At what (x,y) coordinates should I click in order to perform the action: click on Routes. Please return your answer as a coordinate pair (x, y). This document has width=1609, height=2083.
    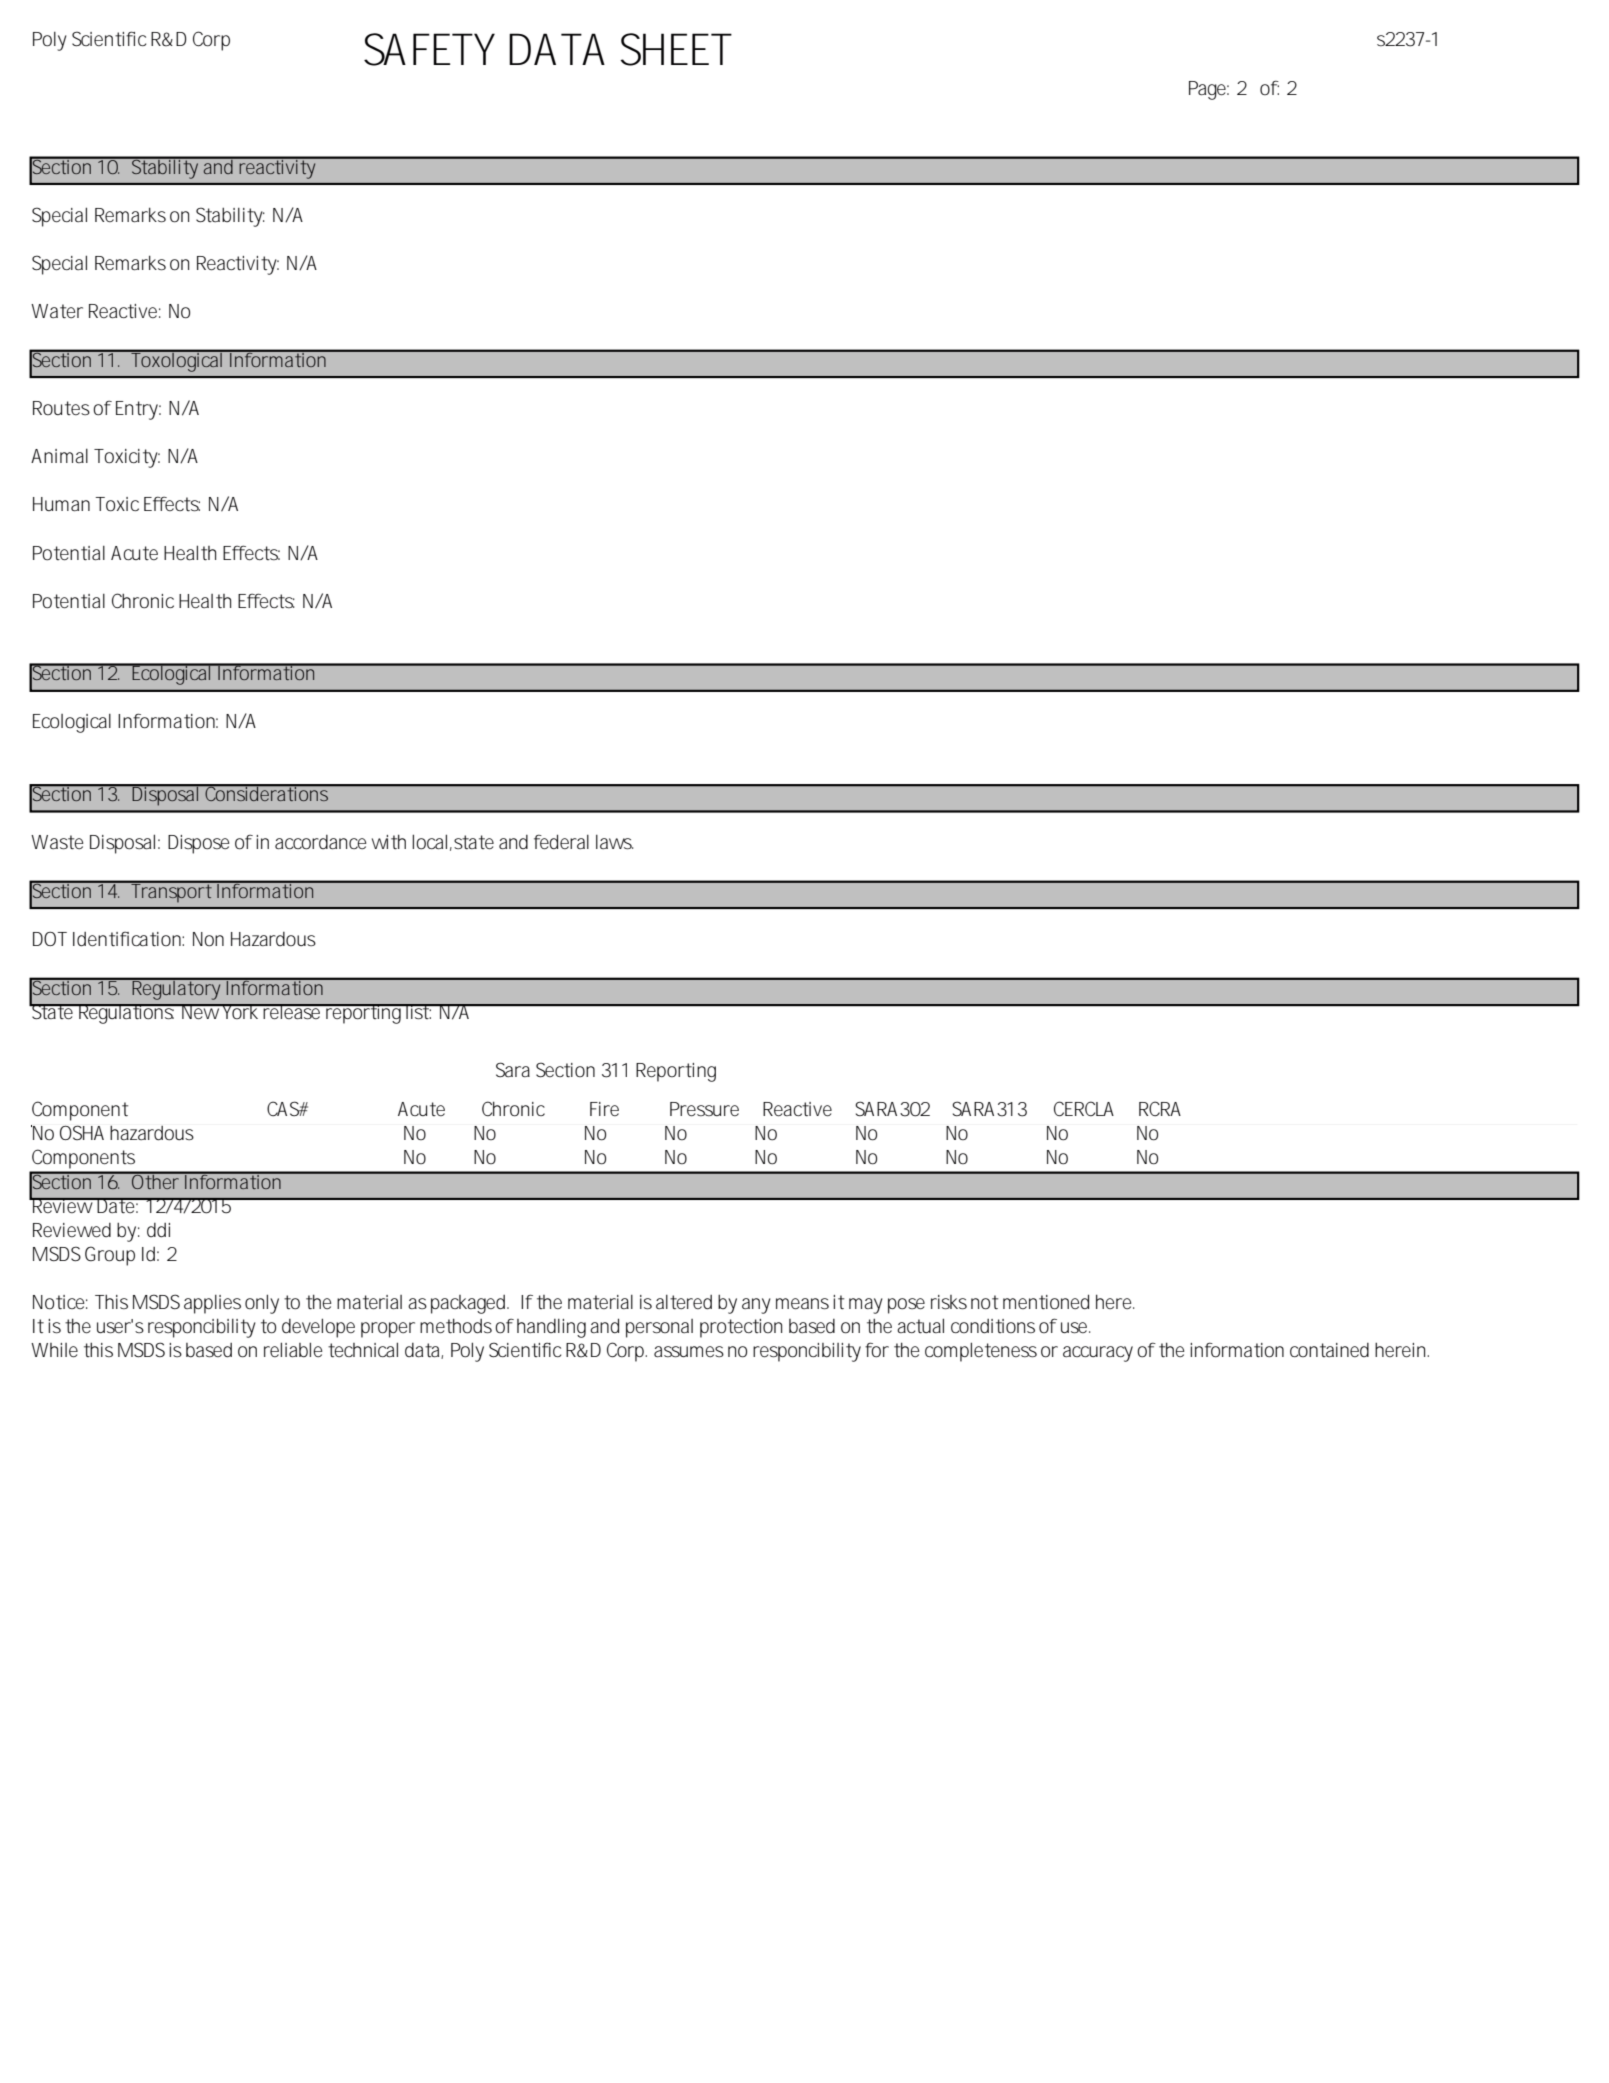
    Looking at the image, I should click on (61, 408).
